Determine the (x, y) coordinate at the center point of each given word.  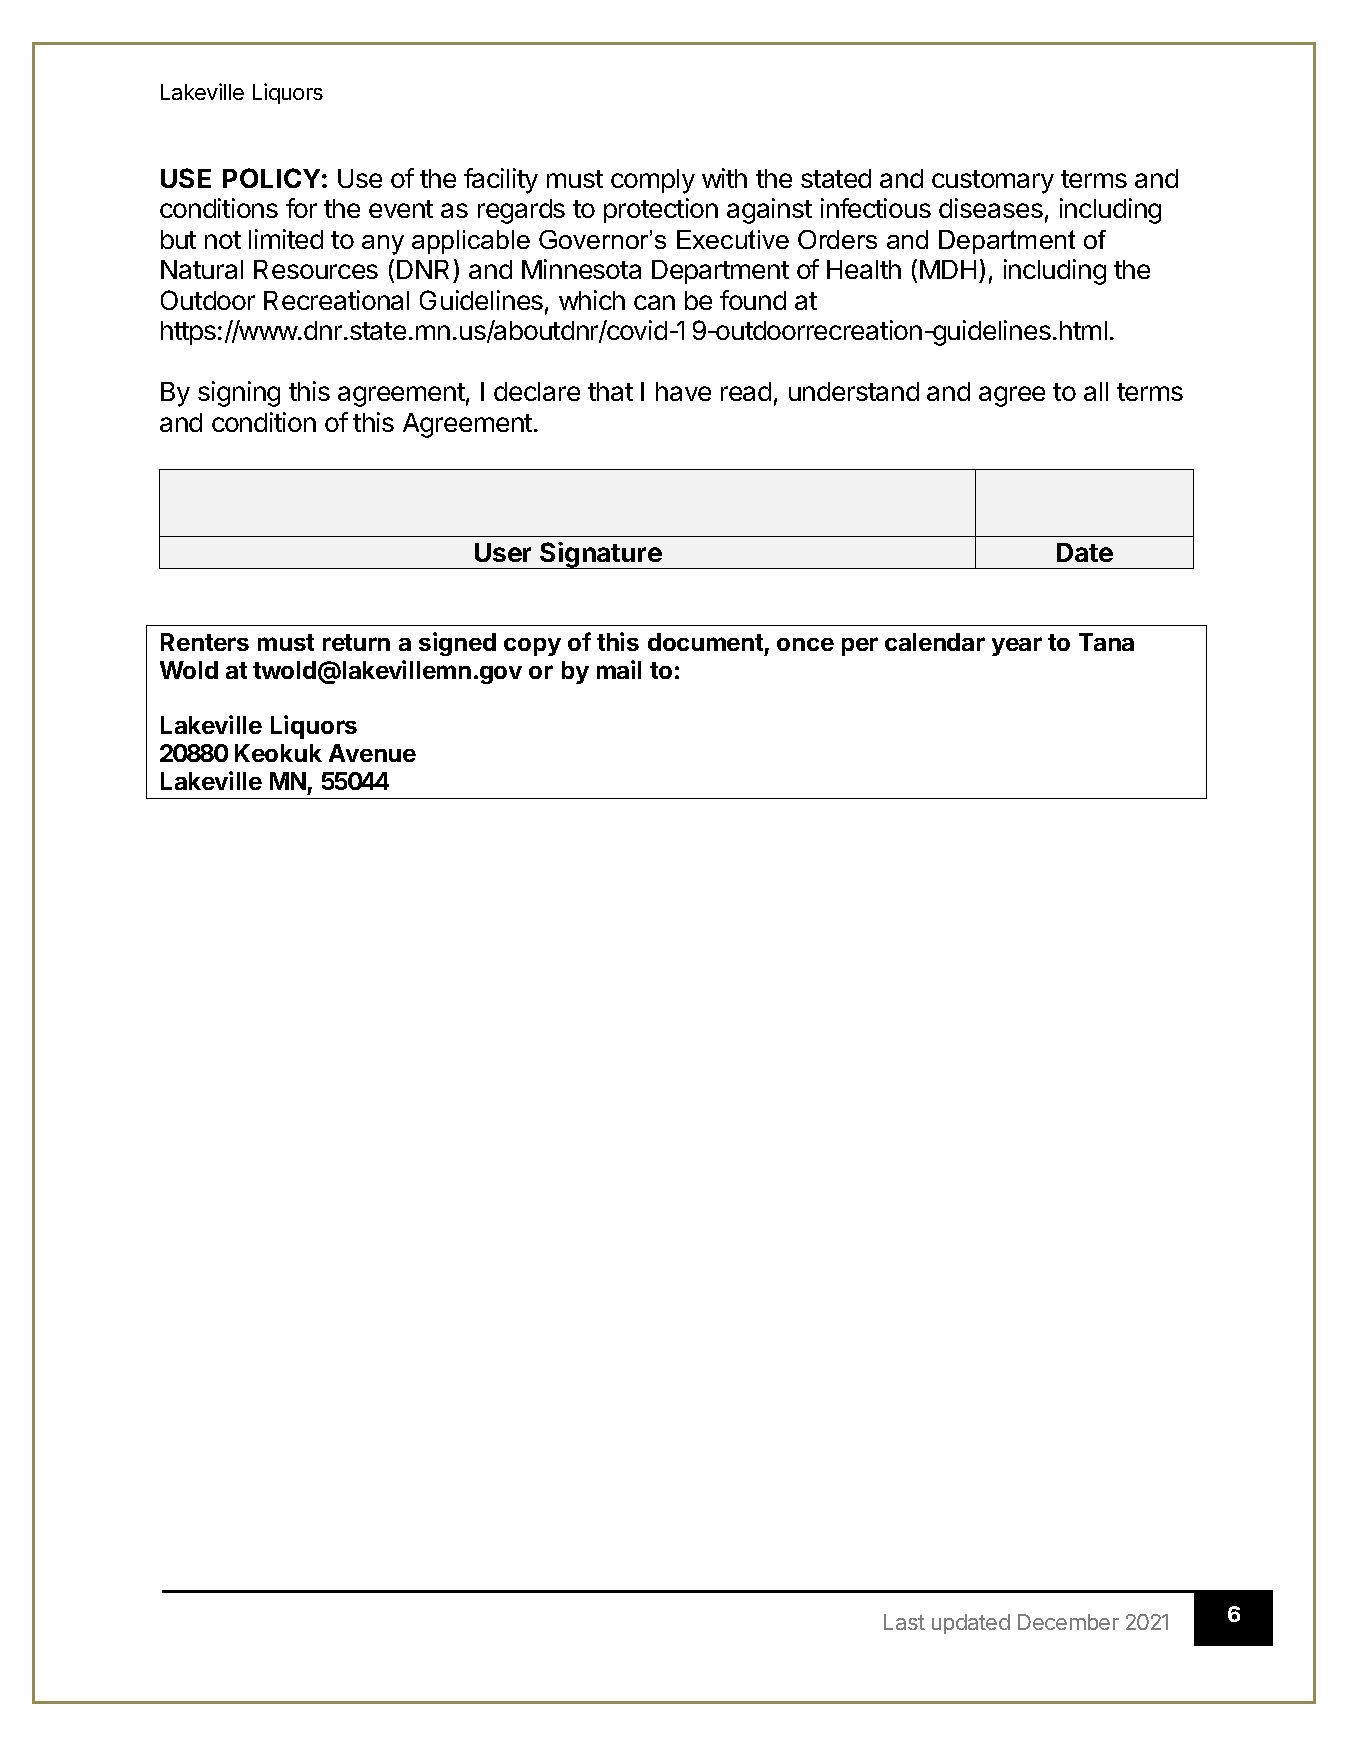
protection (661, 210)
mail (619, 669)
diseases (991, 208)
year (1017, 646)
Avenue (372, 753)
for (301, 208)
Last (904, 1622)
